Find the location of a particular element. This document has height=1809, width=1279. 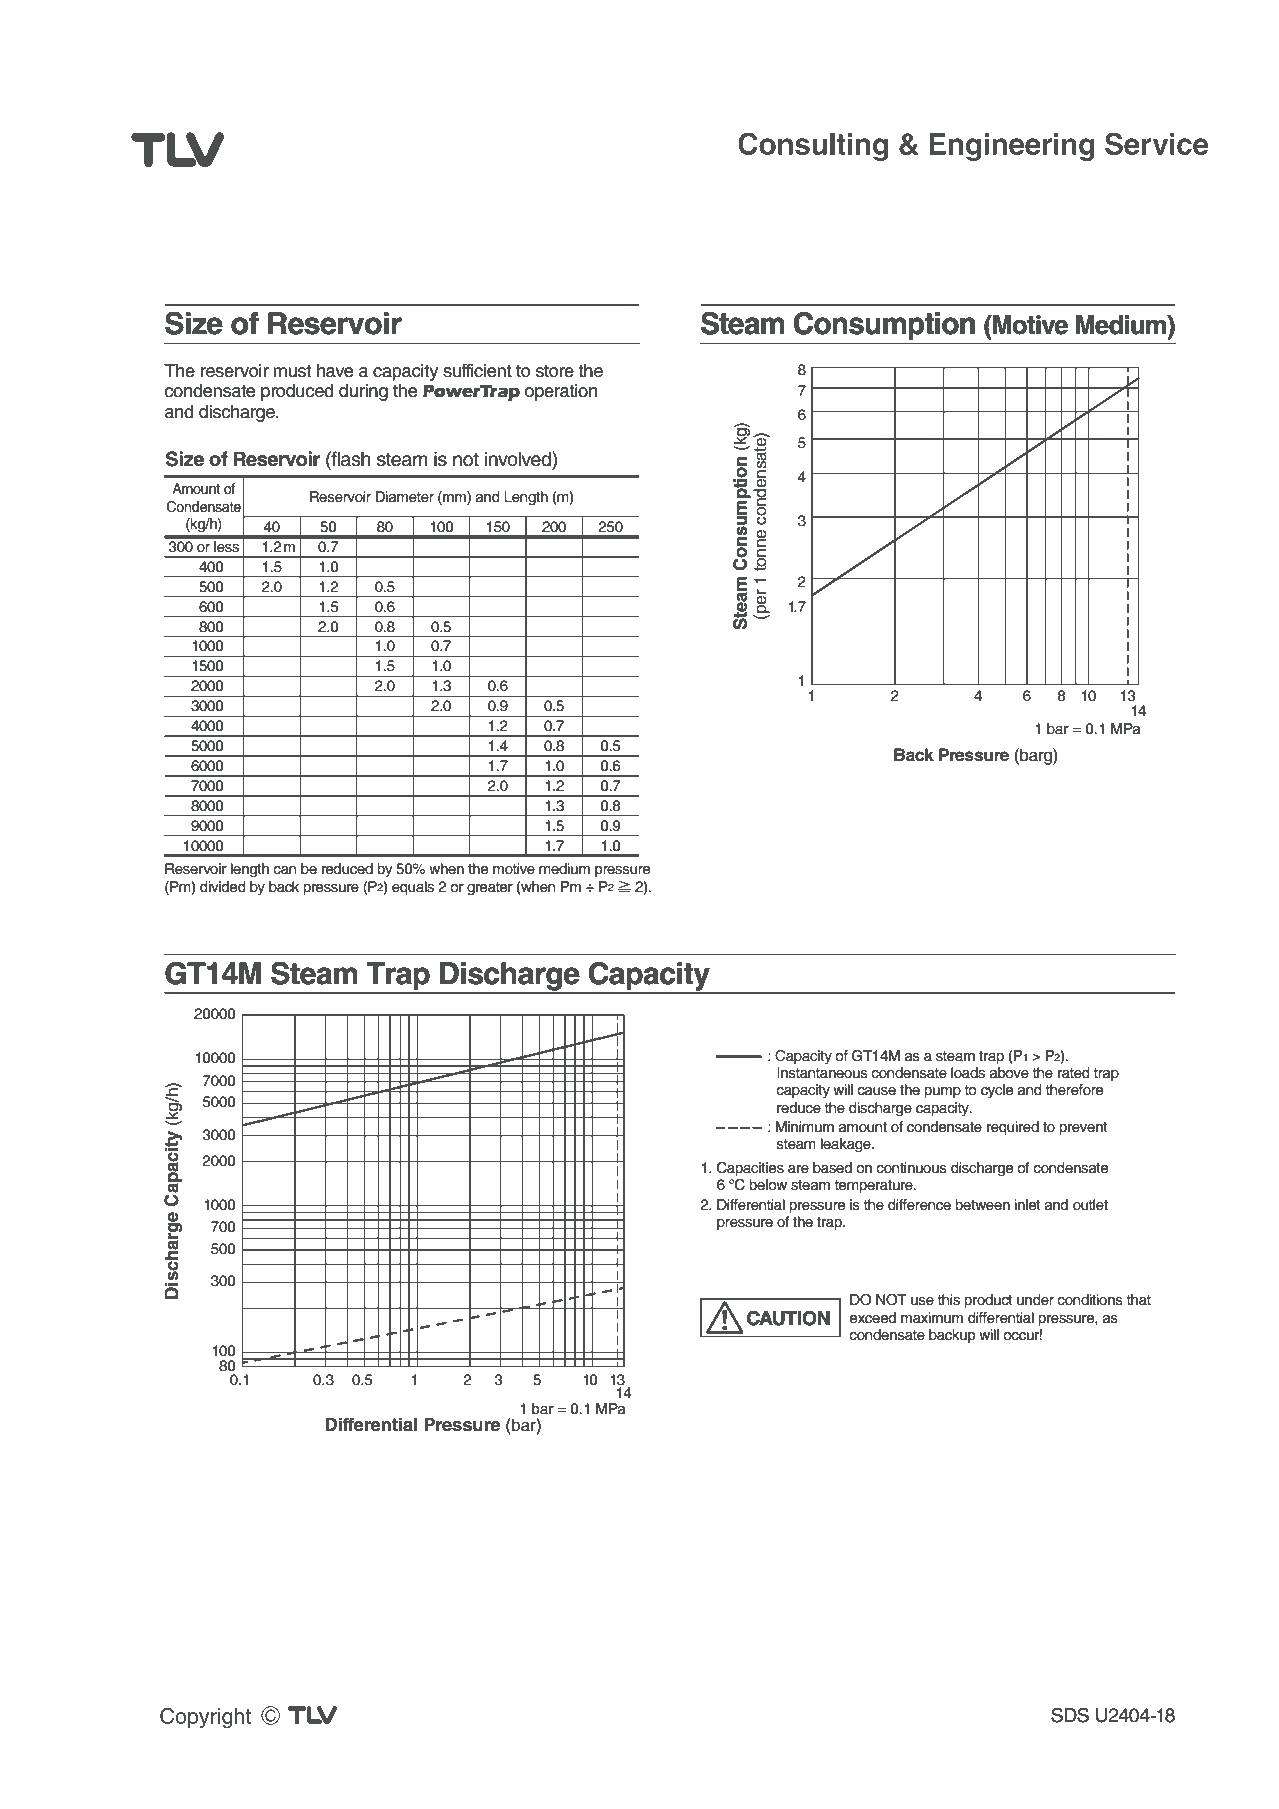

operation is located at coordinates (561, 392).
